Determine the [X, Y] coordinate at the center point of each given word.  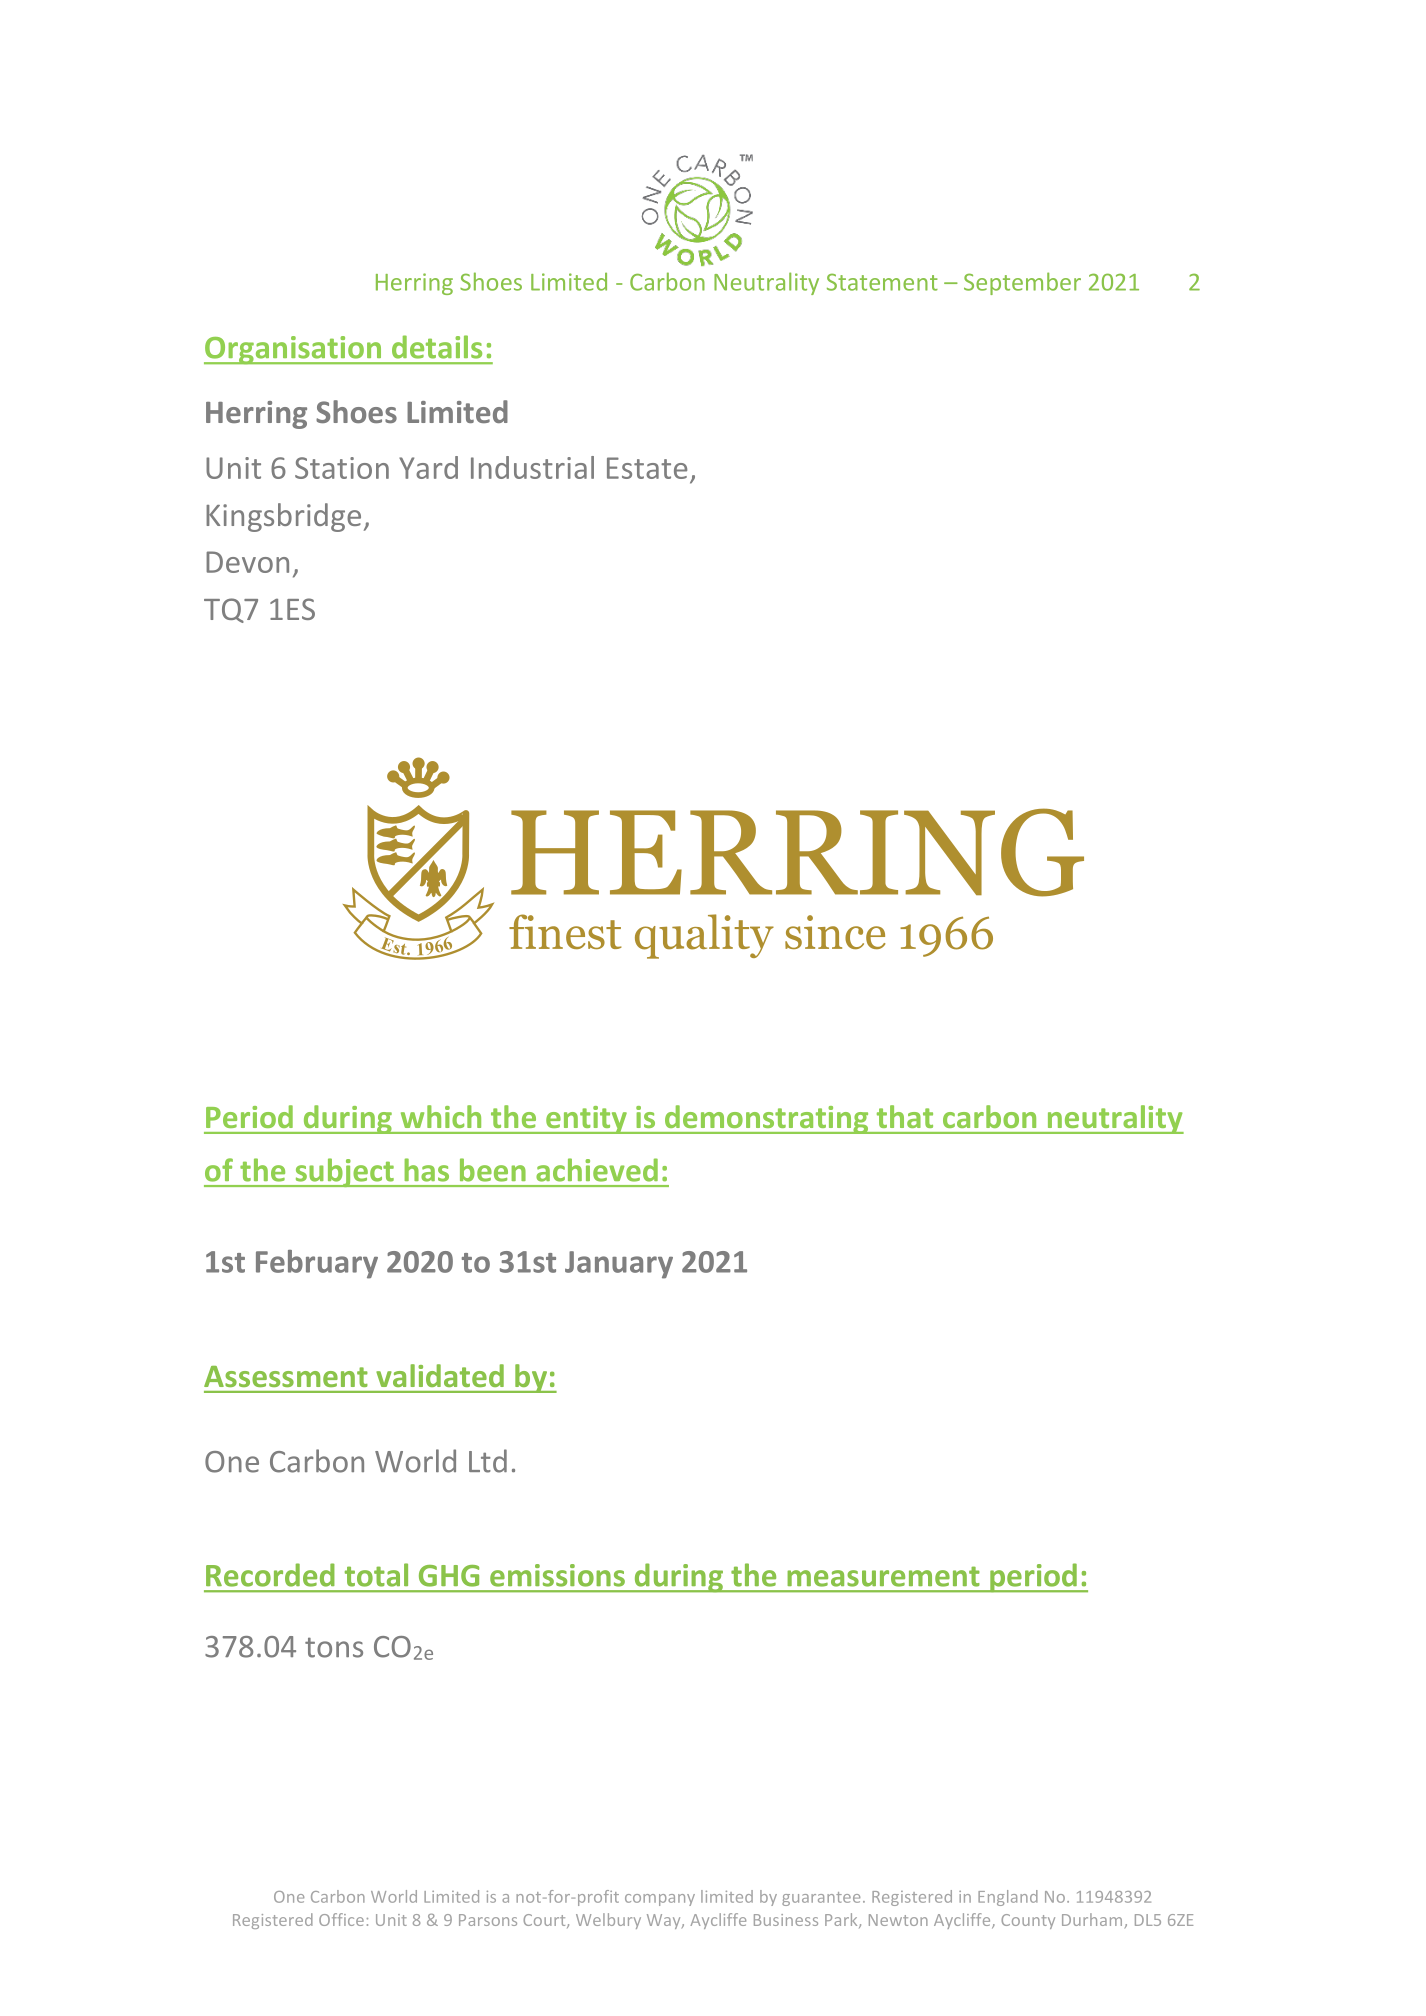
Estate [647, 468]
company [660, 1900]
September [1022, 283]
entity [586, 1120]
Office [341, 1919]
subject [344, 1172]
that [905, 1116]
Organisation [294, 350]
